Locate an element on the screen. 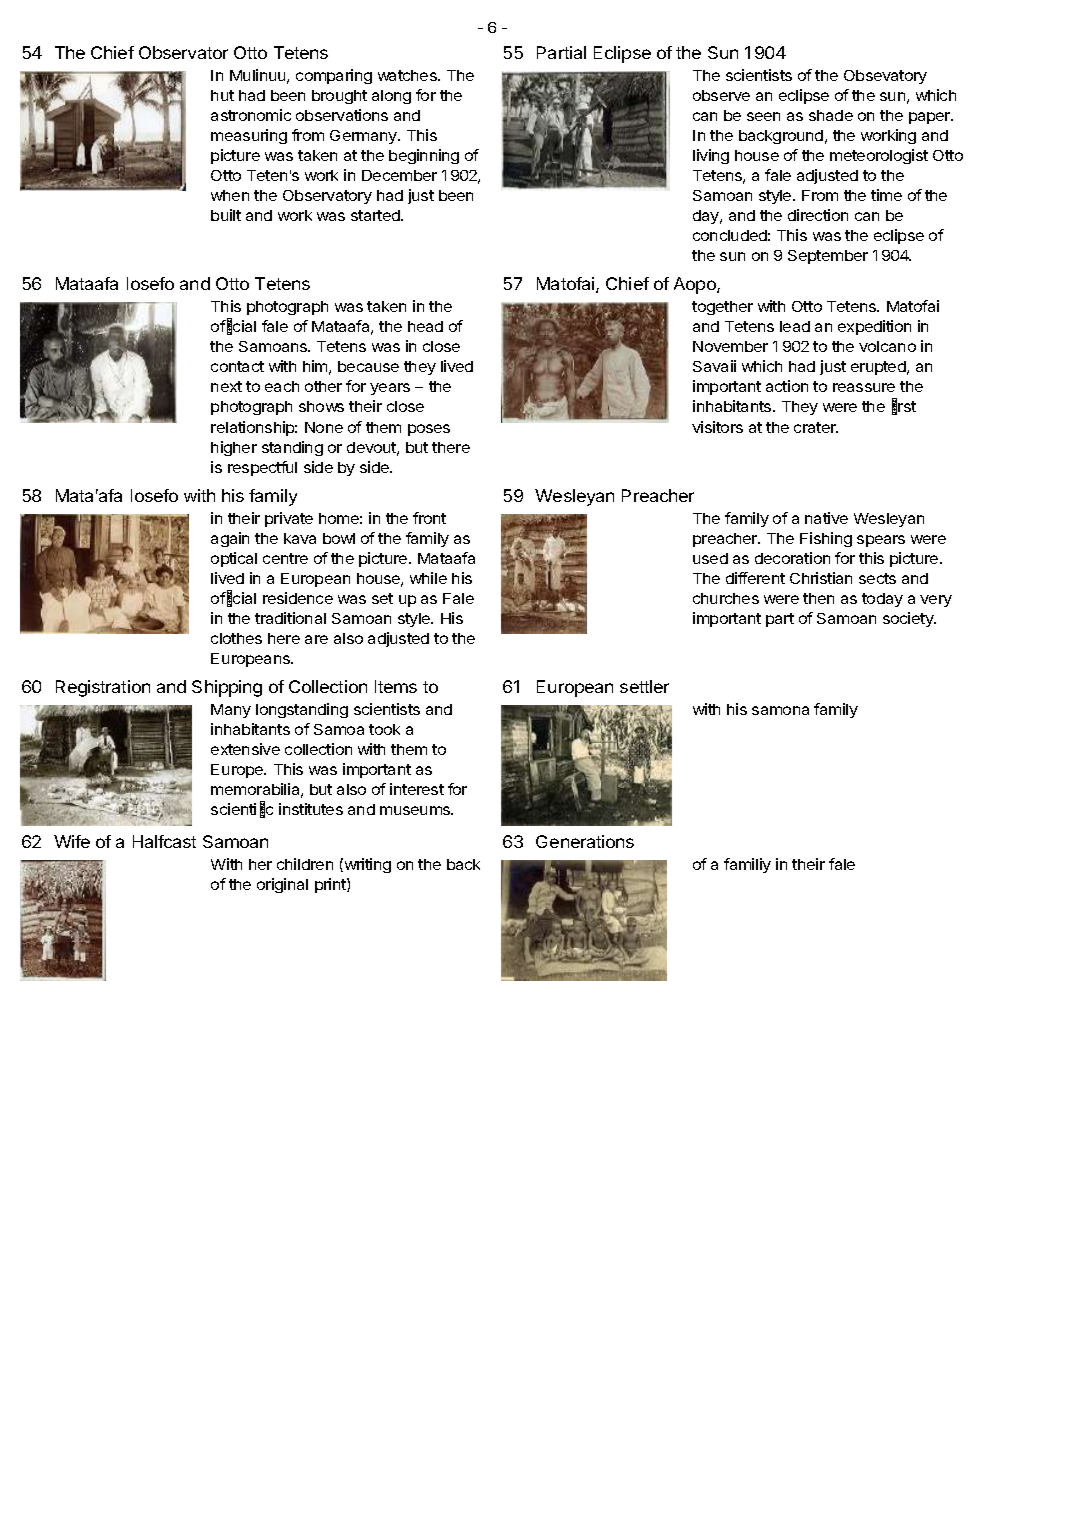  Wife is located at coordinates (72, 841).
